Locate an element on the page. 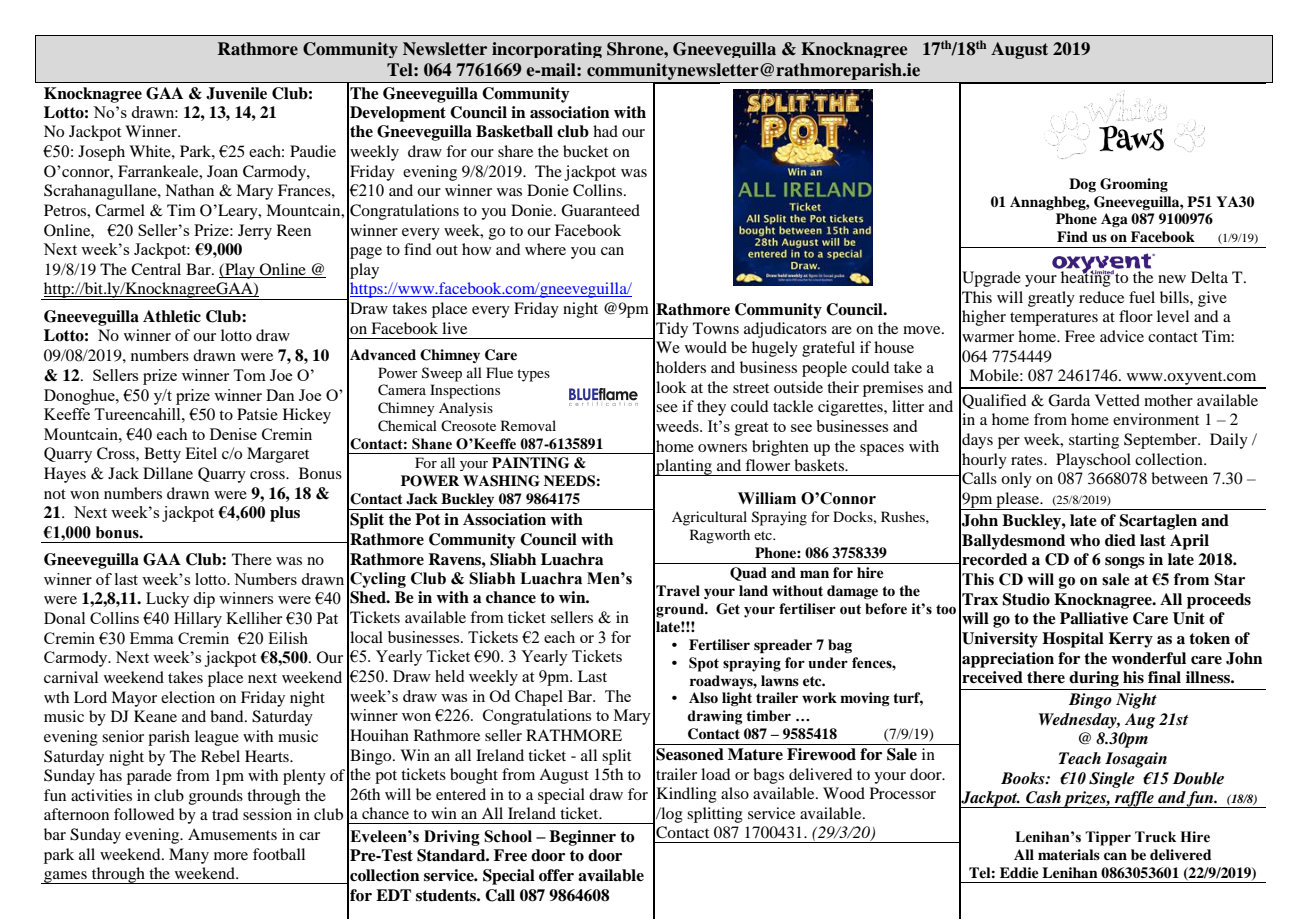 The height and width of the document is (924, 1308). where is located at coordinates (545, 249).
